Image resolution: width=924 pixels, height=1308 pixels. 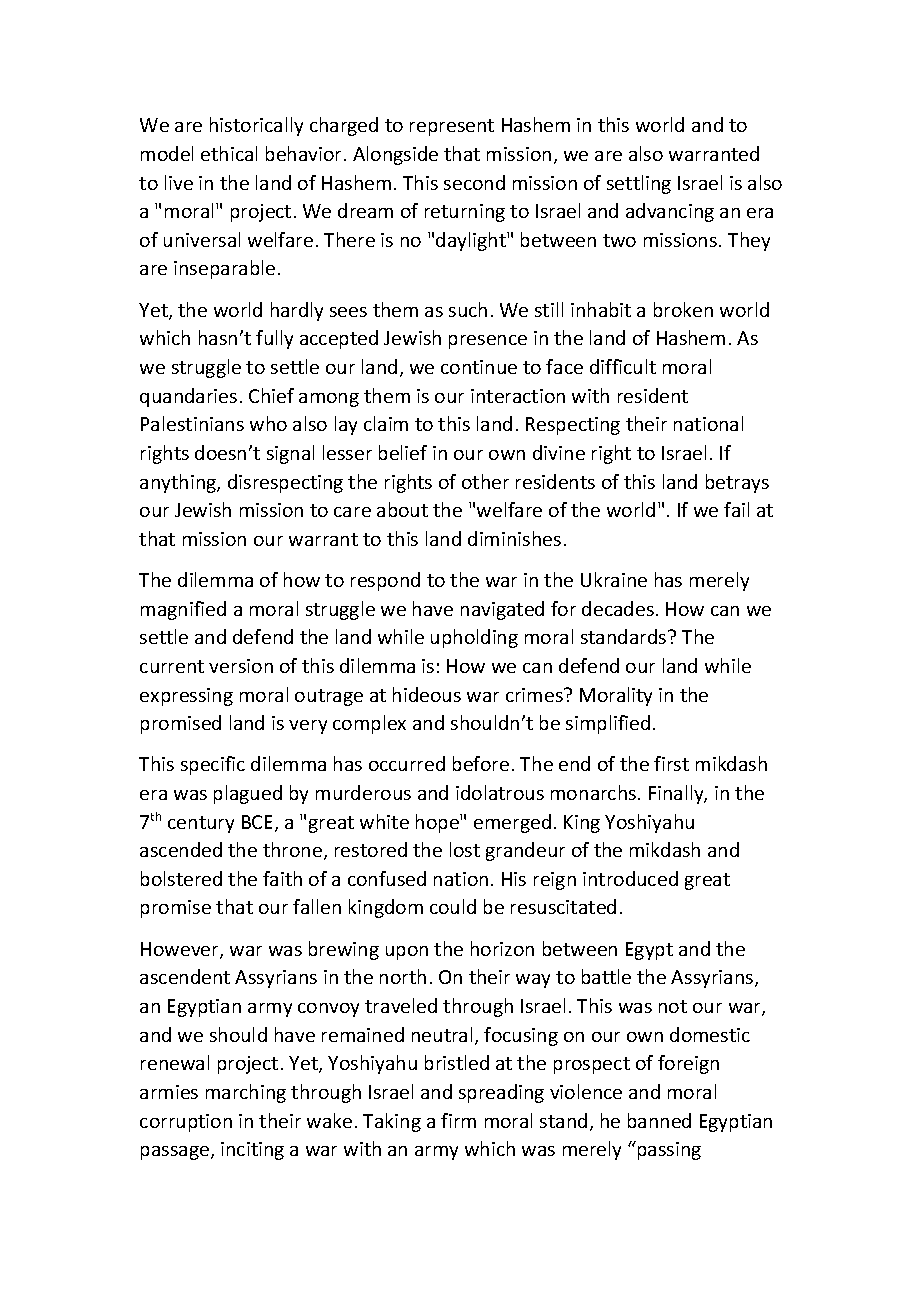 What do you see at coordinates (474, 182) in the screenshot?
I see `second` at bounding box center [474, 182].
